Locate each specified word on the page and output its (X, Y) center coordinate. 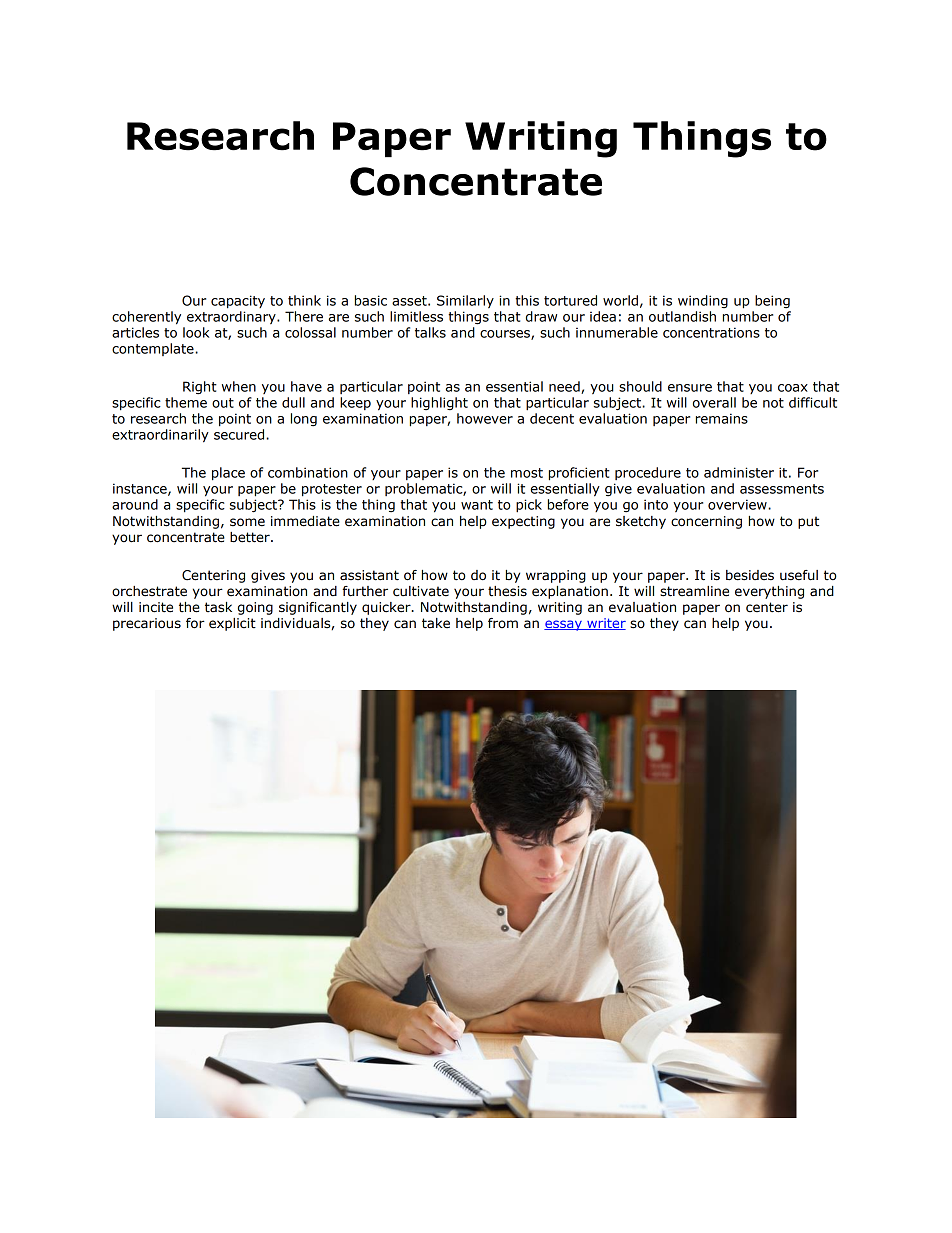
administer (739, 472)
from (503, 623)
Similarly (465, 301)
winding (703, 301)
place (228, 474)
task (218, 607)
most (527, 473)
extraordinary (232, 317)
